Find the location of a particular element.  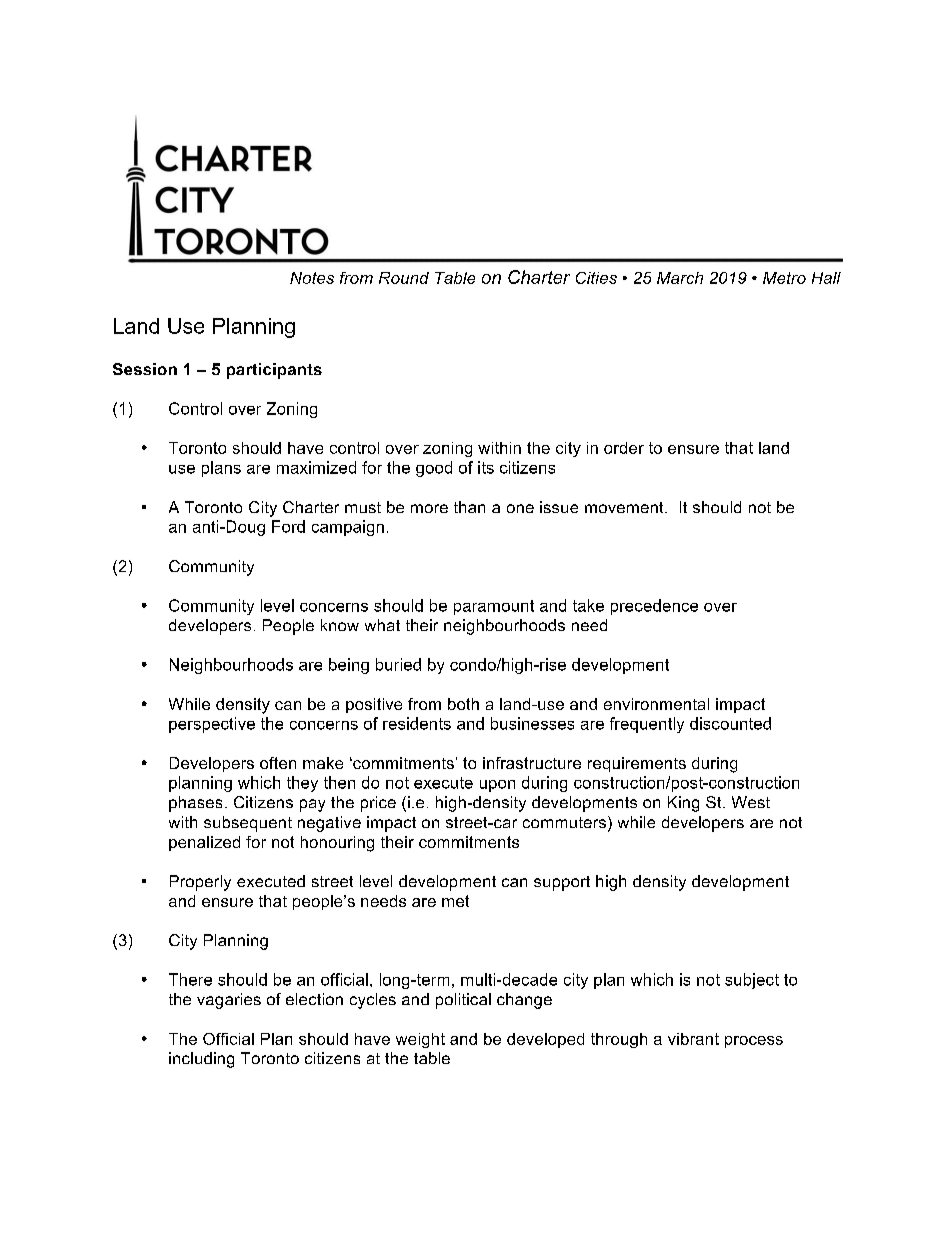

Round is located at coordinates (404, 278).
